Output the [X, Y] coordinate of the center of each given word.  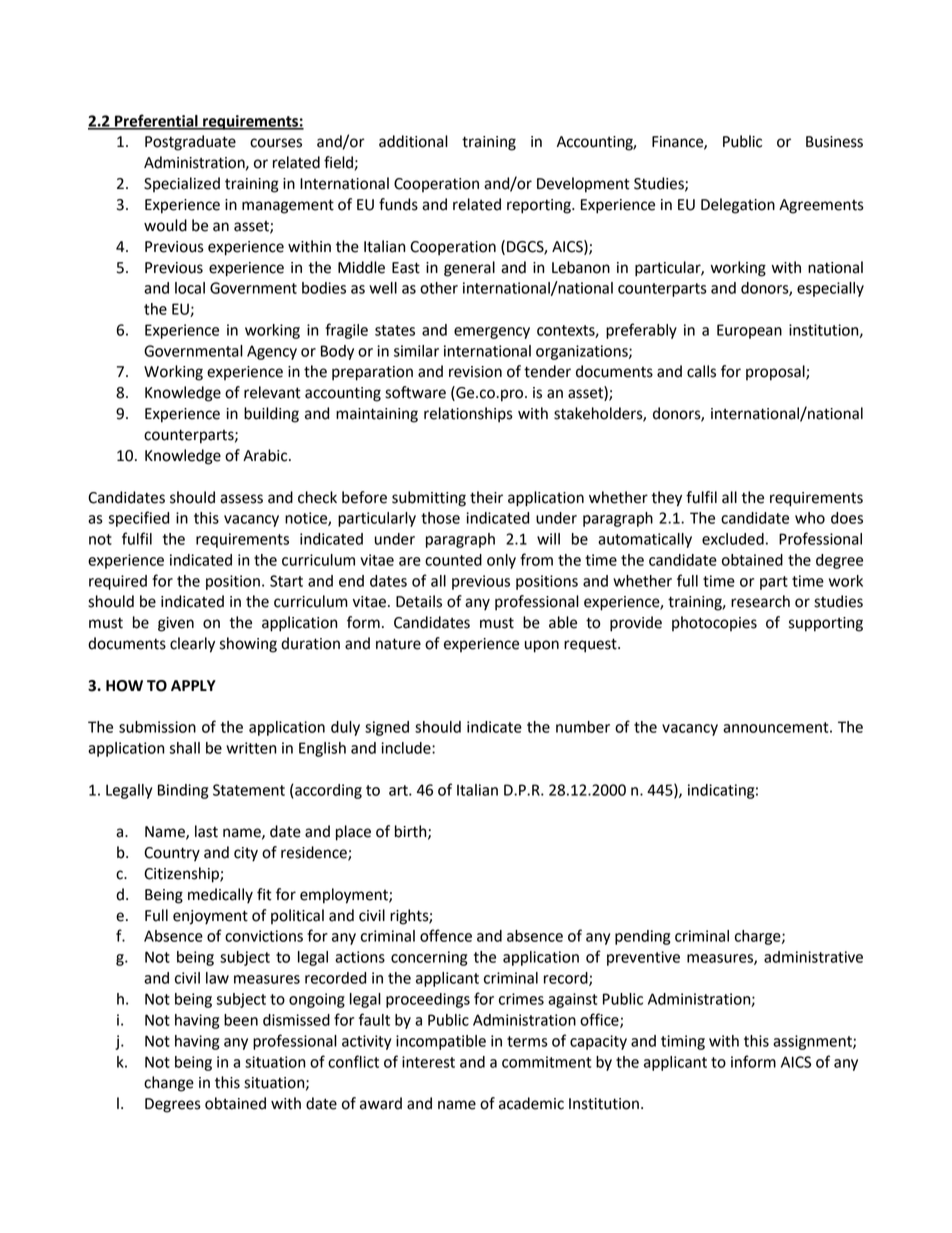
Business [834, 142]
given [176, 624]
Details [419, 601]
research [760, 601]
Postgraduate [190, 143]
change [169, 1084]
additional [413, 141]
